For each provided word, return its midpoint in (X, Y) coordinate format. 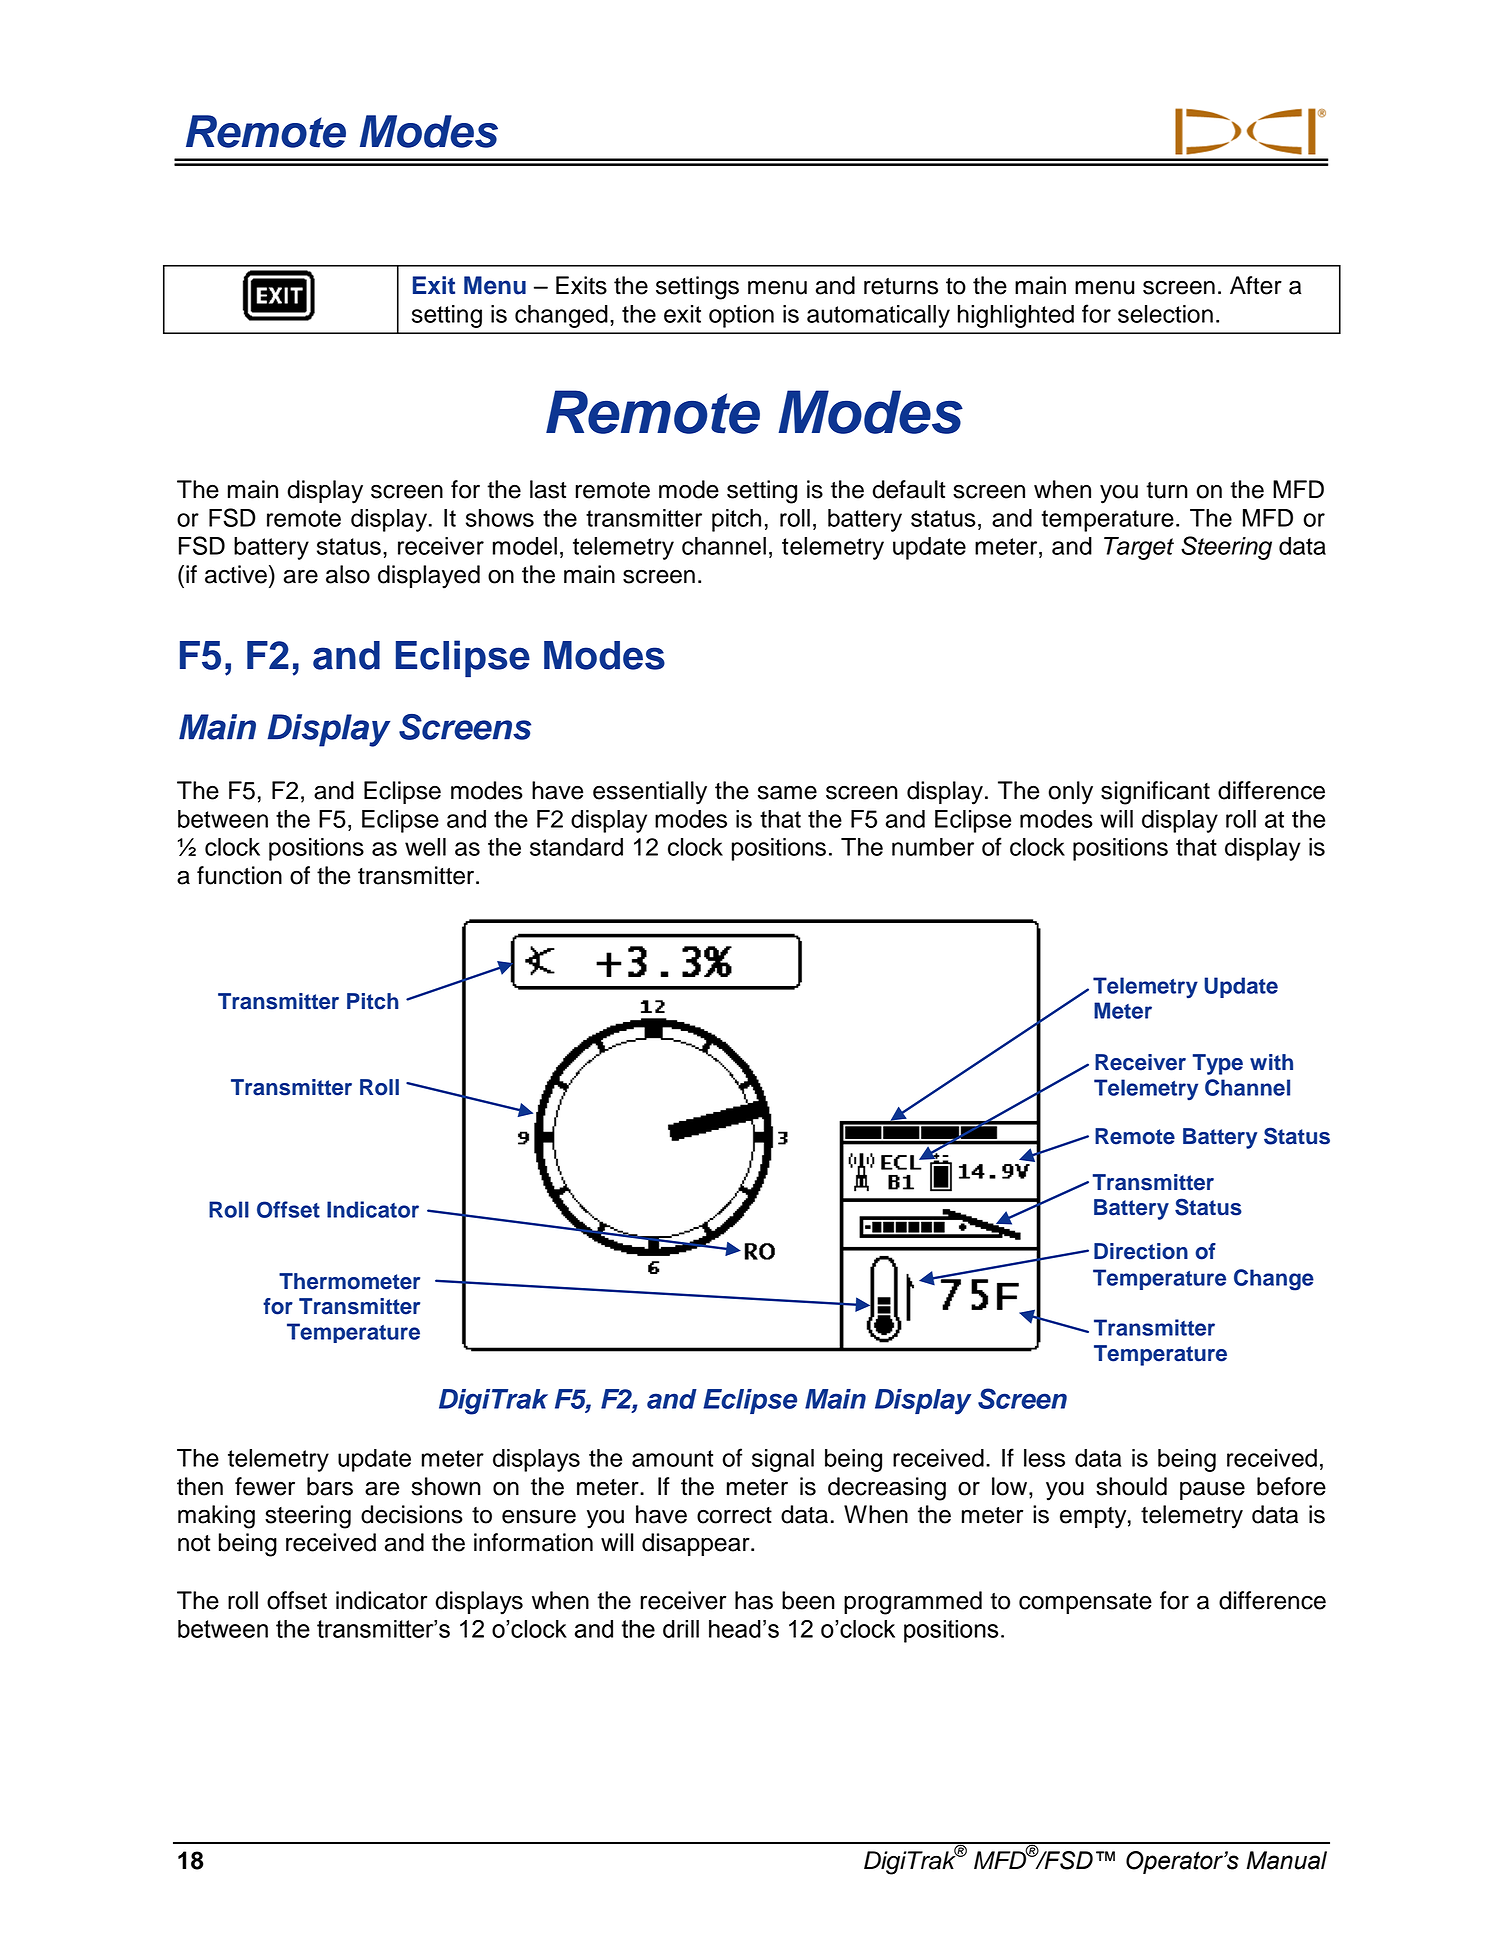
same (787, 792)
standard (576, 847)
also (348, 574)
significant (1155, 793)
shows (500, 518)
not (194, 1543)
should (1131, 1486)
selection (1165, 314)
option (741, 316)
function (239, 875)
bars (330, 1486)
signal (783, 1460)
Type (1218, 1064)
